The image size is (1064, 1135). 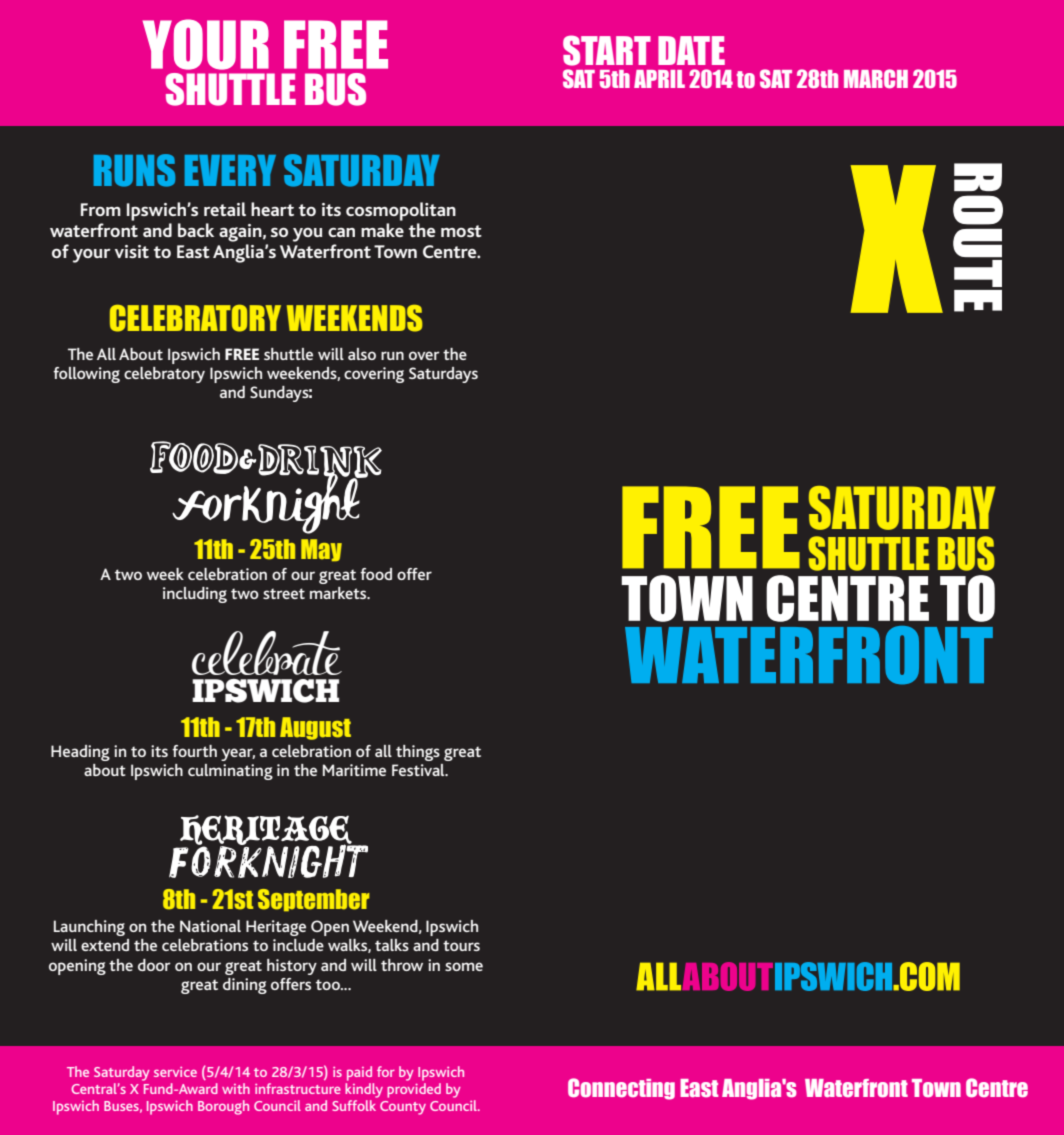 I want to click on also, so click(x=362, y=354).
